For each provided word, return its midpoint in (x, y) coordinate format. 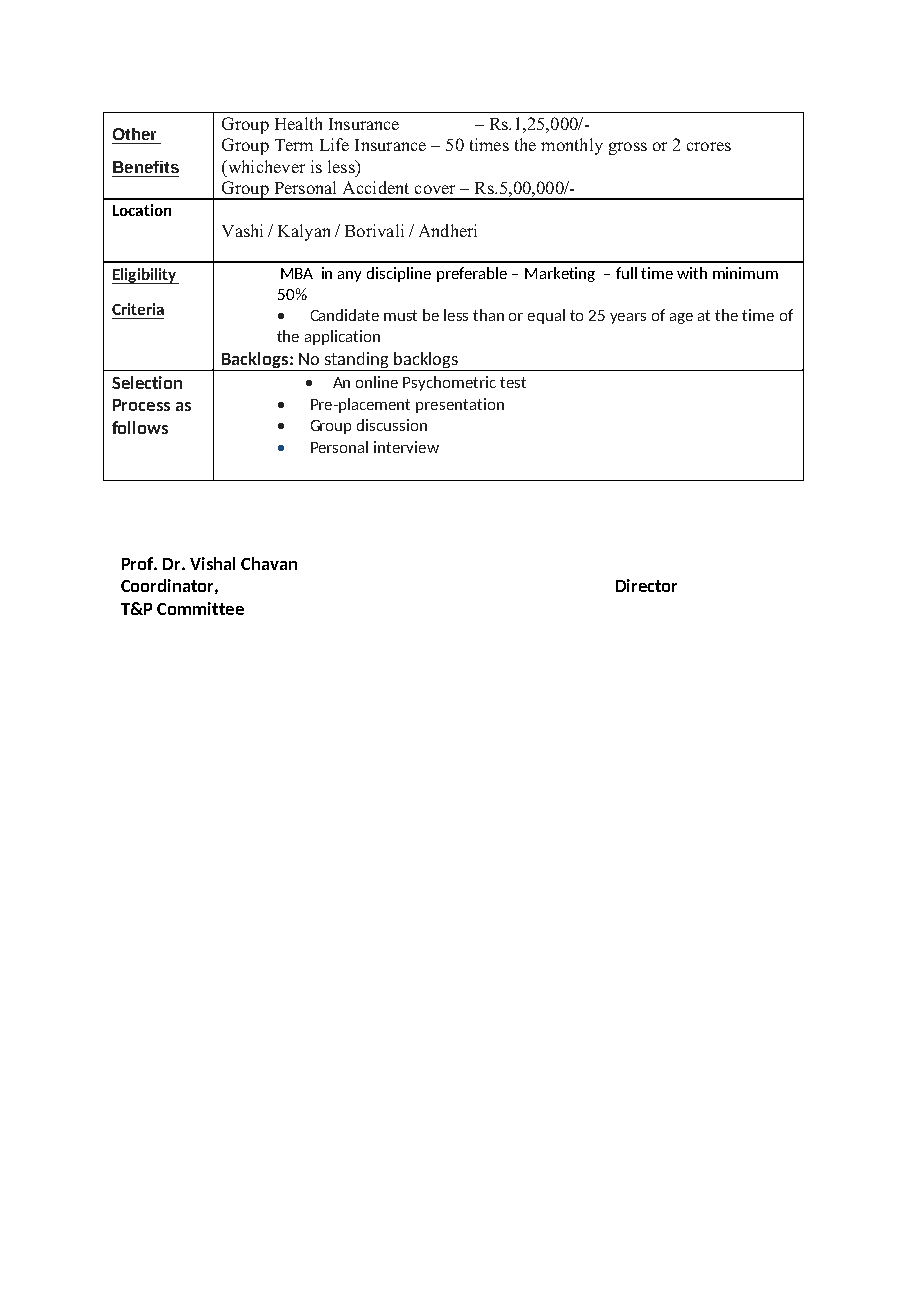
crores (709, 146)
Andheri (448, 230)
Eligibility (145, 276)
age (681, 318)
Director (646, 585)
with (692, 273)
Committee (200, 608)
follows (140, 427)
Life (334, 144)
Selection (147, 382)
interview (406, 447)
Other (134, 134)
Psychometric (449, 383)
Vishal (212, 563)
